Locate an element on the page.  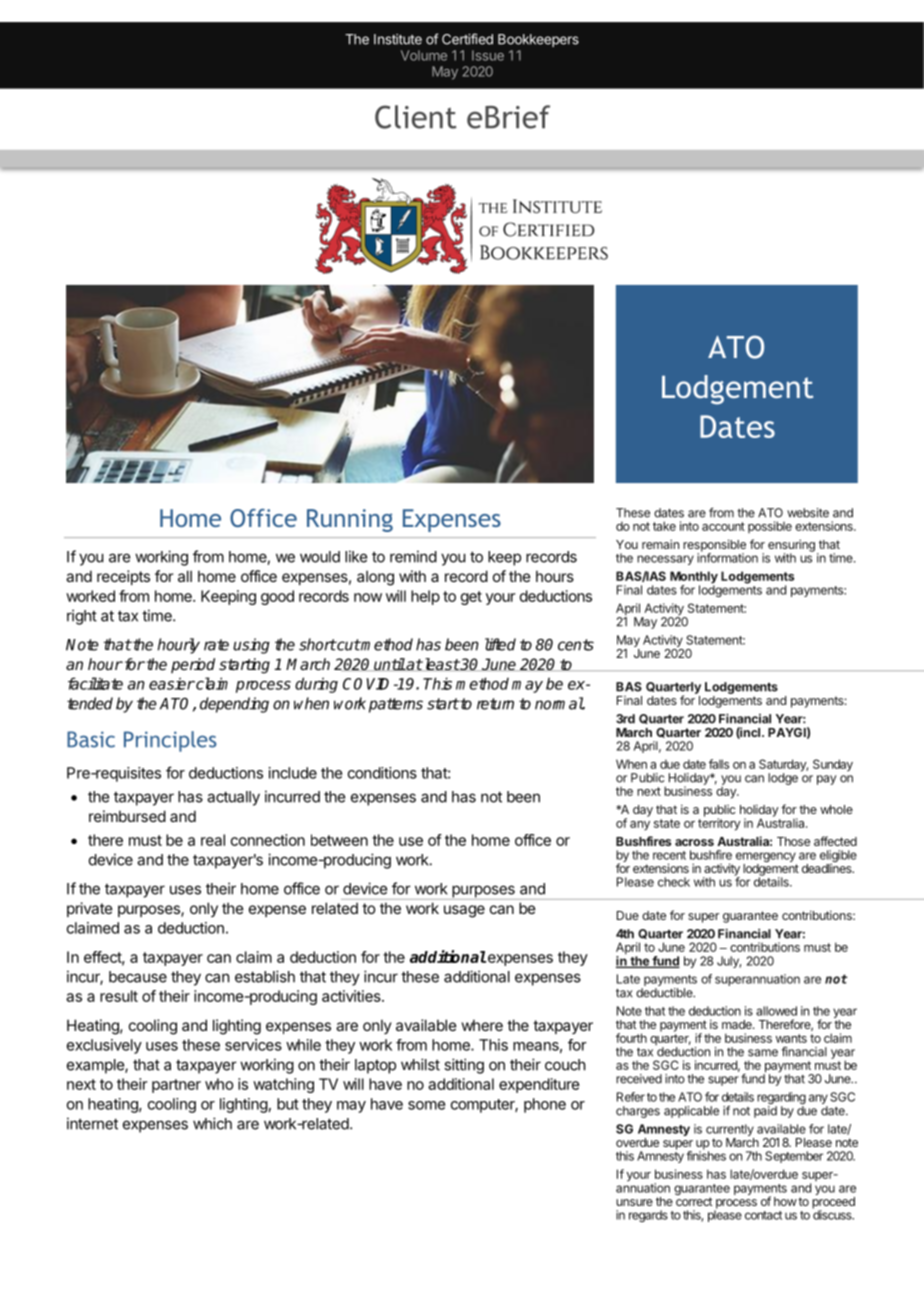
Institute is located at coordinates (398, 39).
